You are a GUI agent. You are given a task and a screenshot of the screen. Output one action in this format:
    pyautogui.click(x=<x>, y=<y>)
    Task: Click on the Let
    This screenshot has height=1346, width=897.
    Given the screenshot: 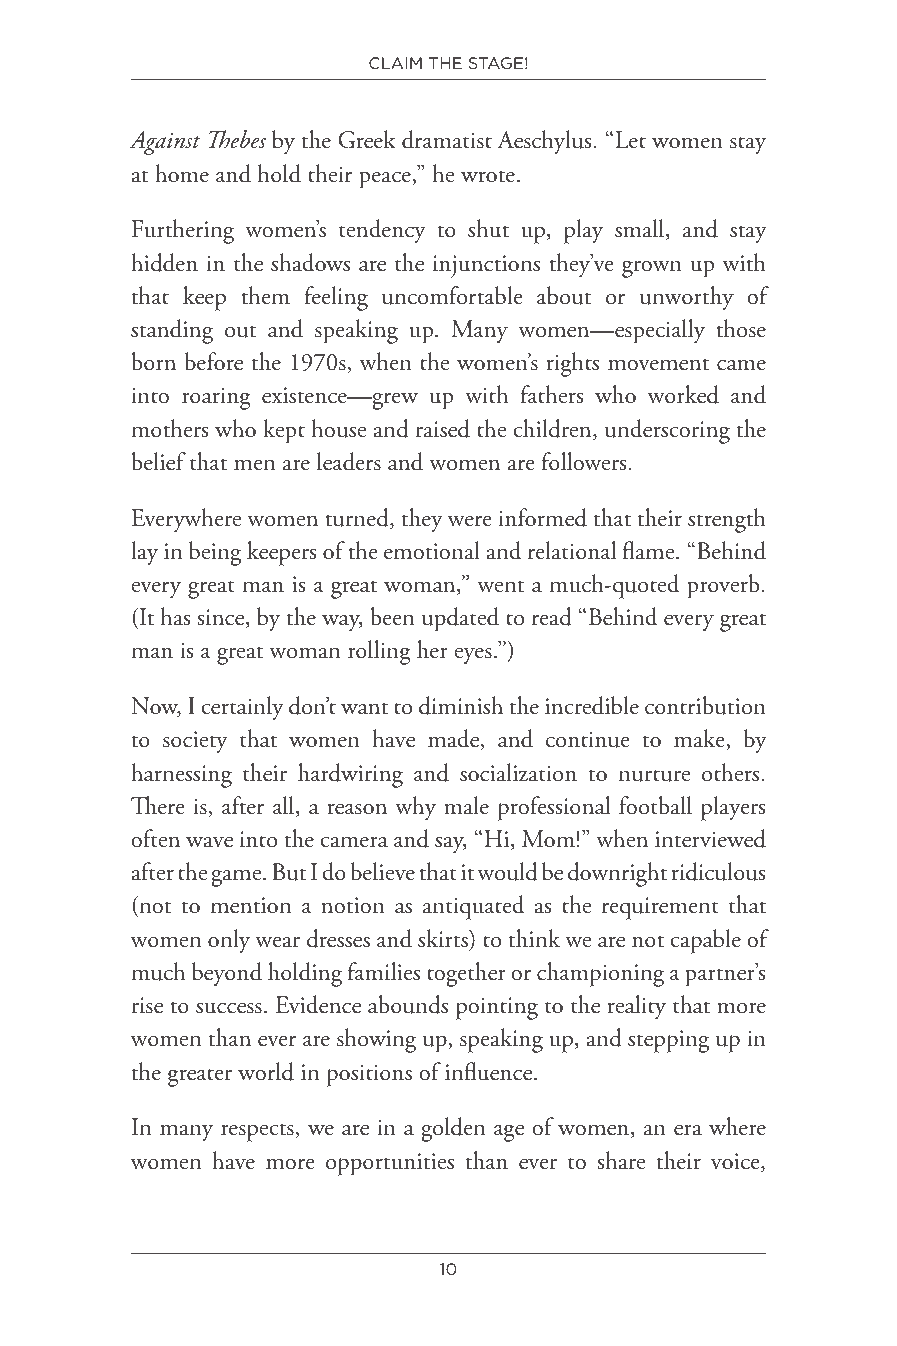 What is the action you would take?
    pyautogui.click(x=630, y=140)
